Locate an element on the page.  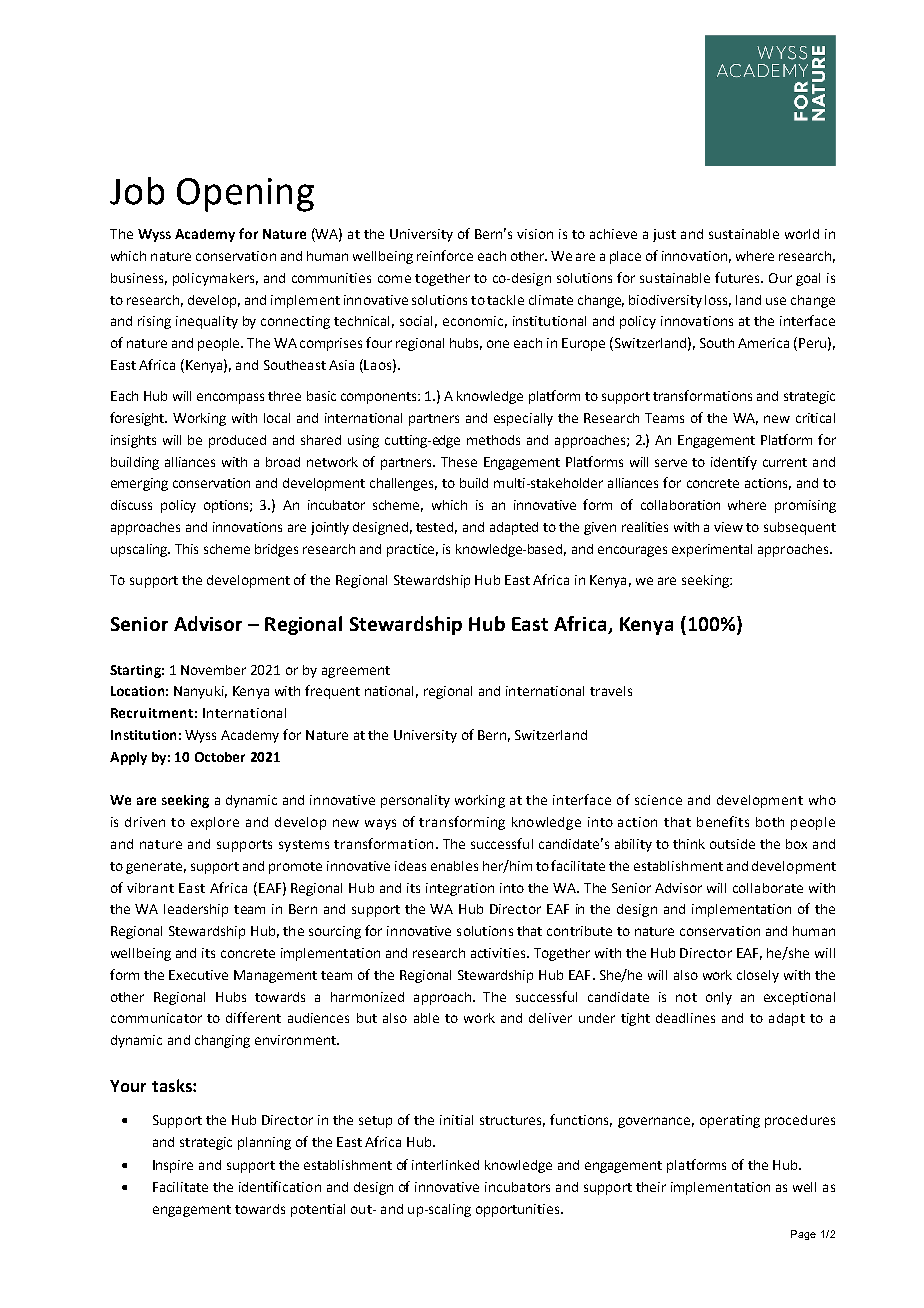
travels is located at coordinates (611, 691).
